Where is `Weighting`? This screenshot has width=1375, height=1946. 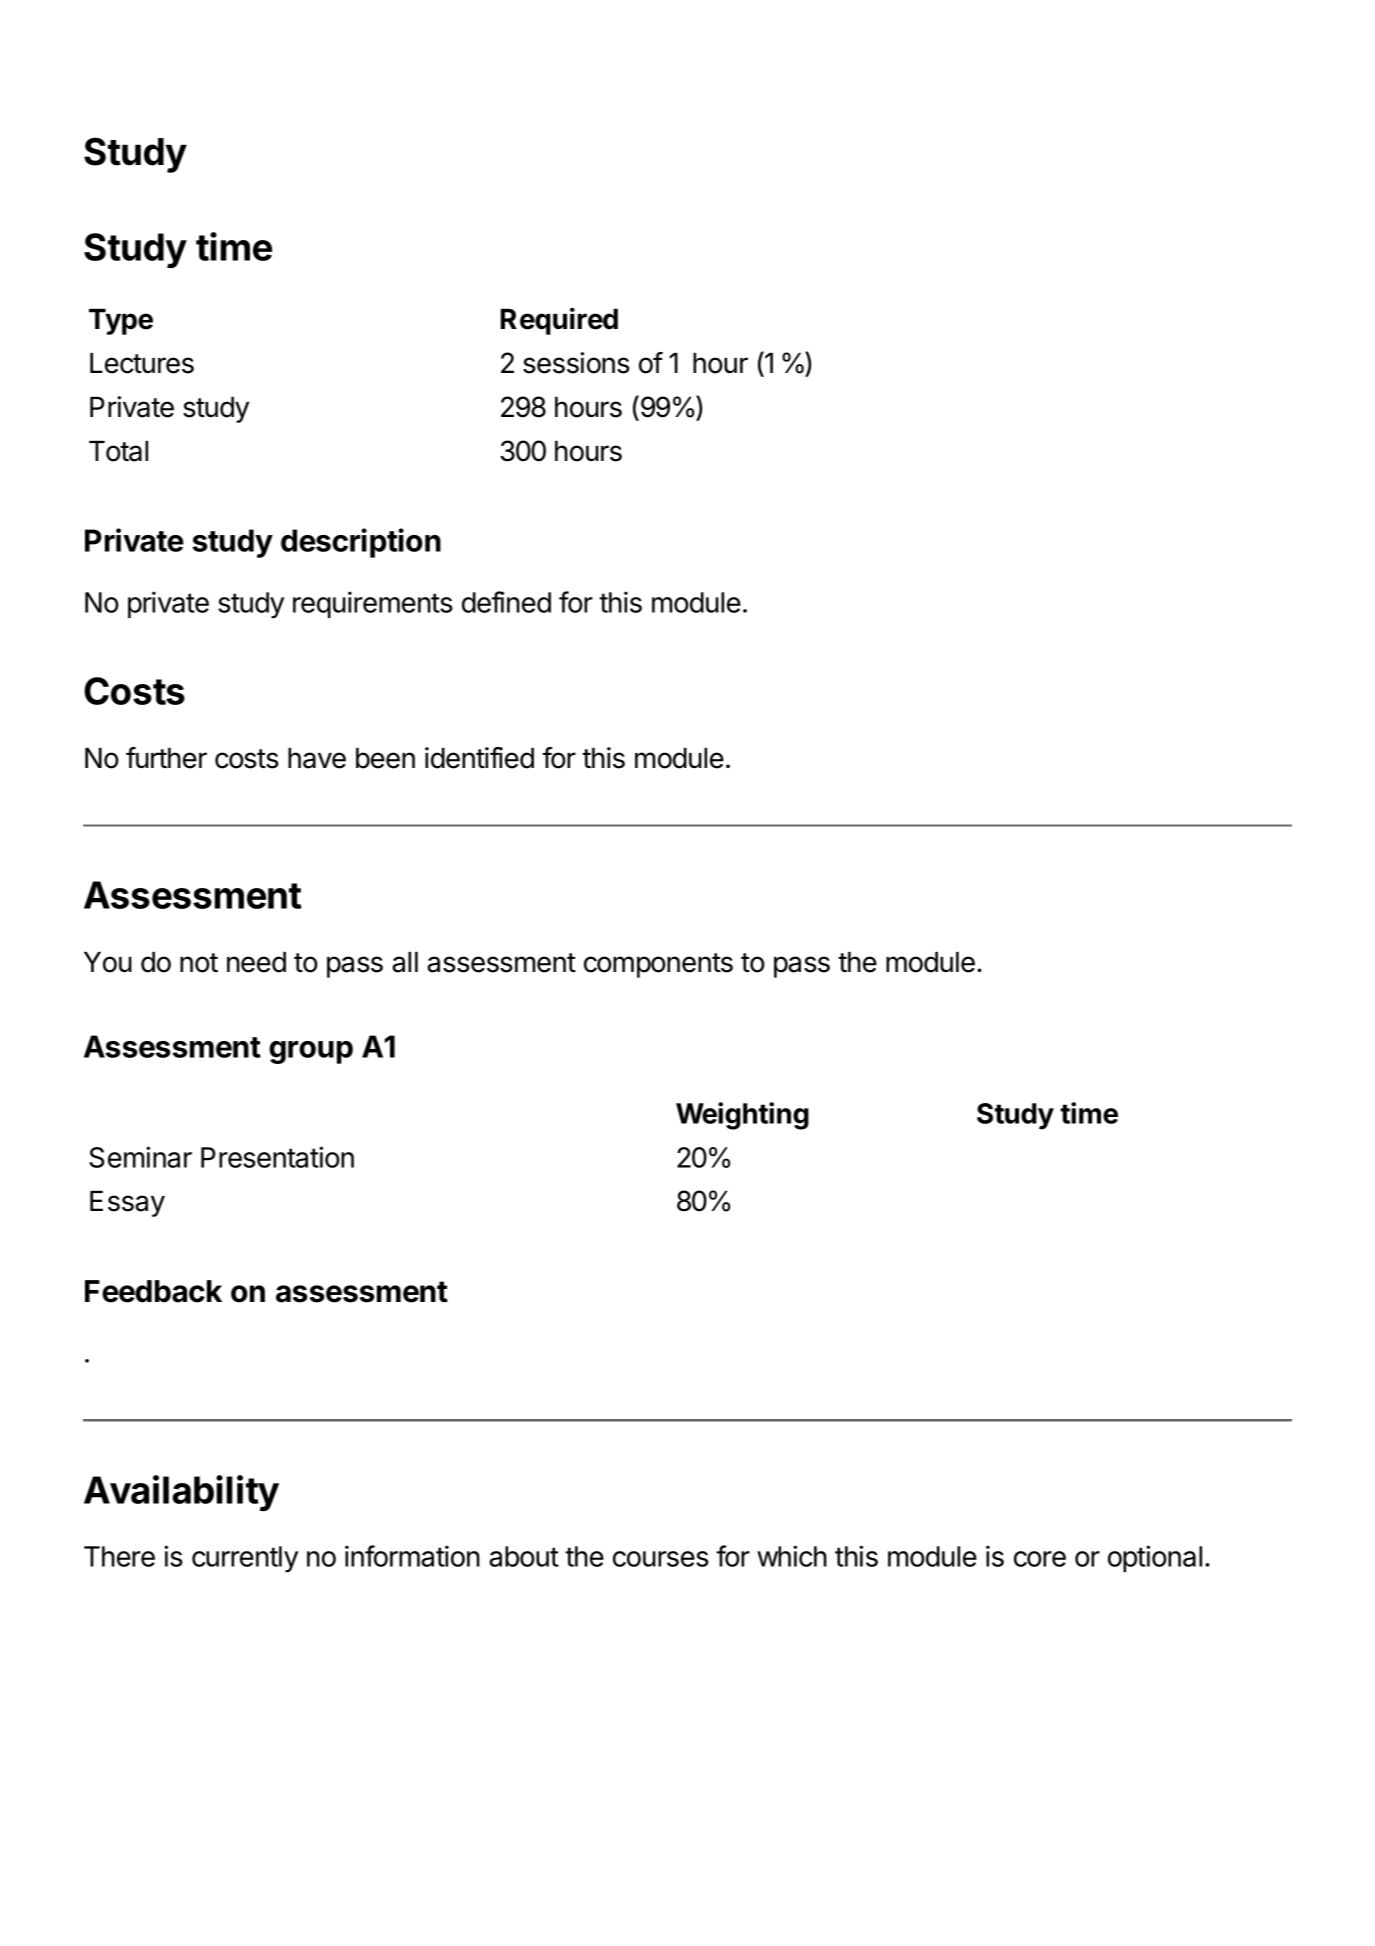
Weighting is located at coordinates (742, 1116).
